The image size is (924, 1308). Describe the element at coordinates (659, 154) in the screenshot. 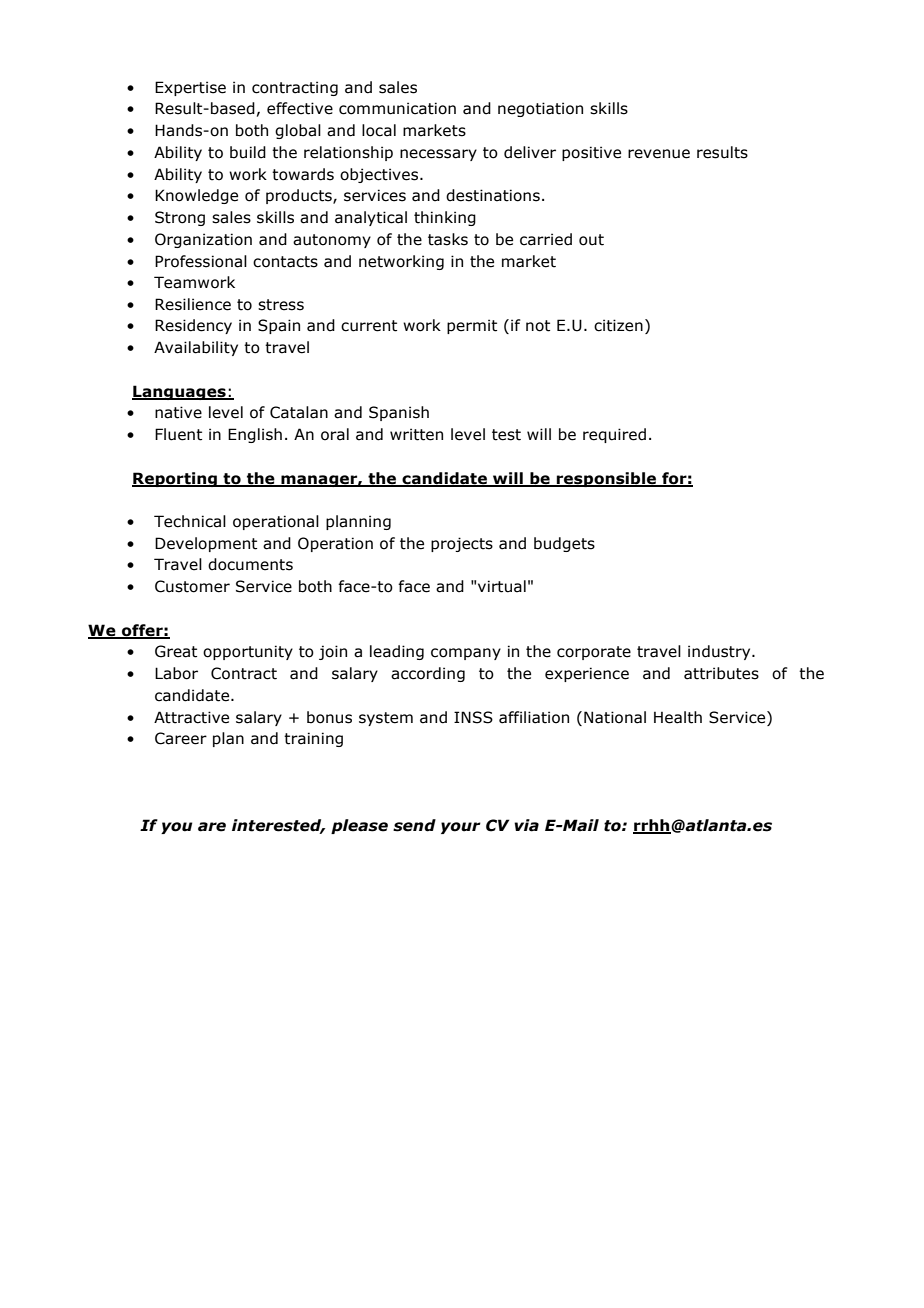

I see `revenue` at that location.
